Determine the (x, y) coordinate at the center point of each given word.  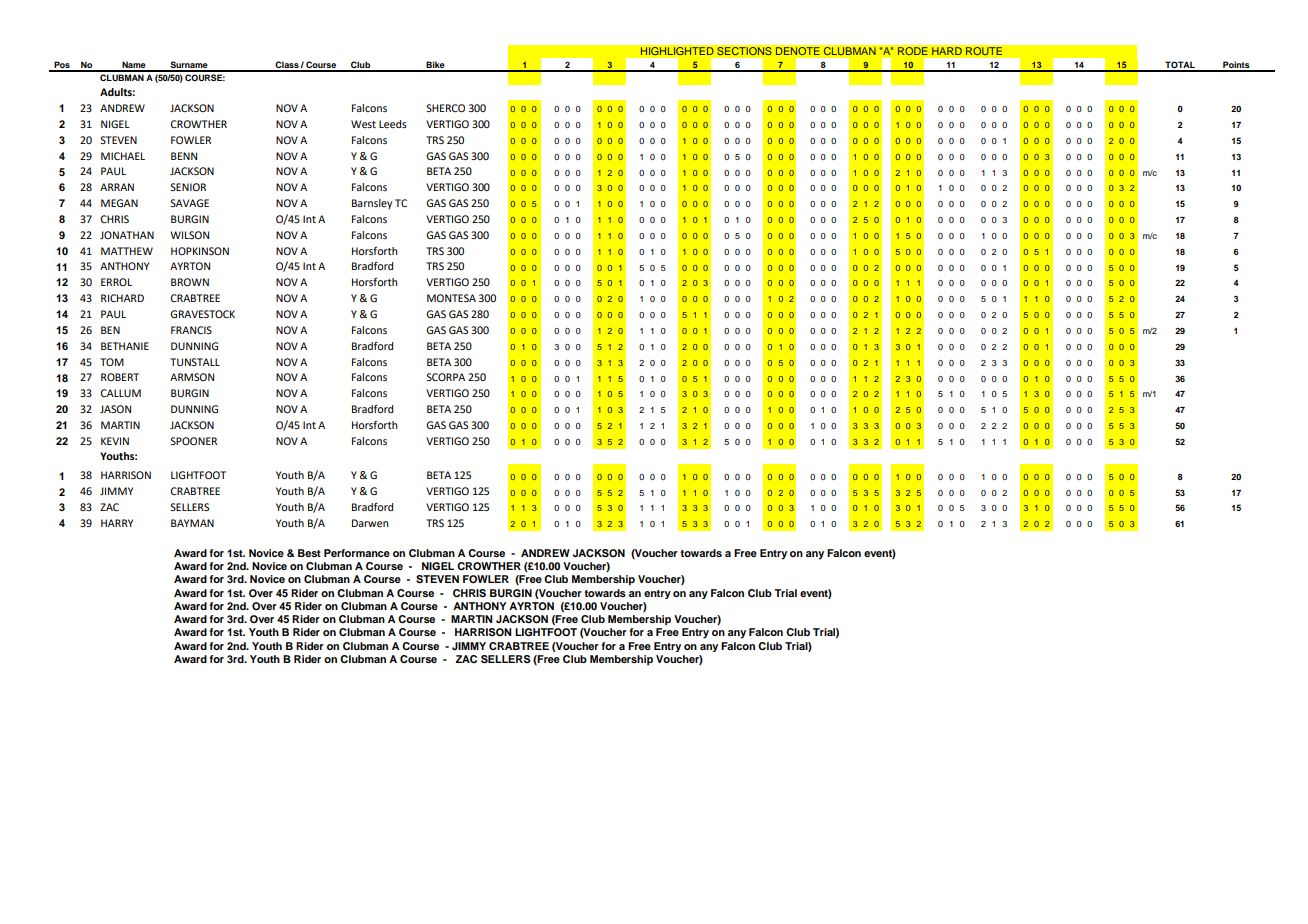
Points (1236, 66)
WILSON (189, 235)
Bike (435, 66)
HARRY (117, 523)
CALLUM (120, 393)
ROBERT (120, 377)
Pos (62, 66)
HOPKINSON (200, 251)
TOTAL (1180, 66)
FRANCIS (191, 330)
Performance (357, 553)
